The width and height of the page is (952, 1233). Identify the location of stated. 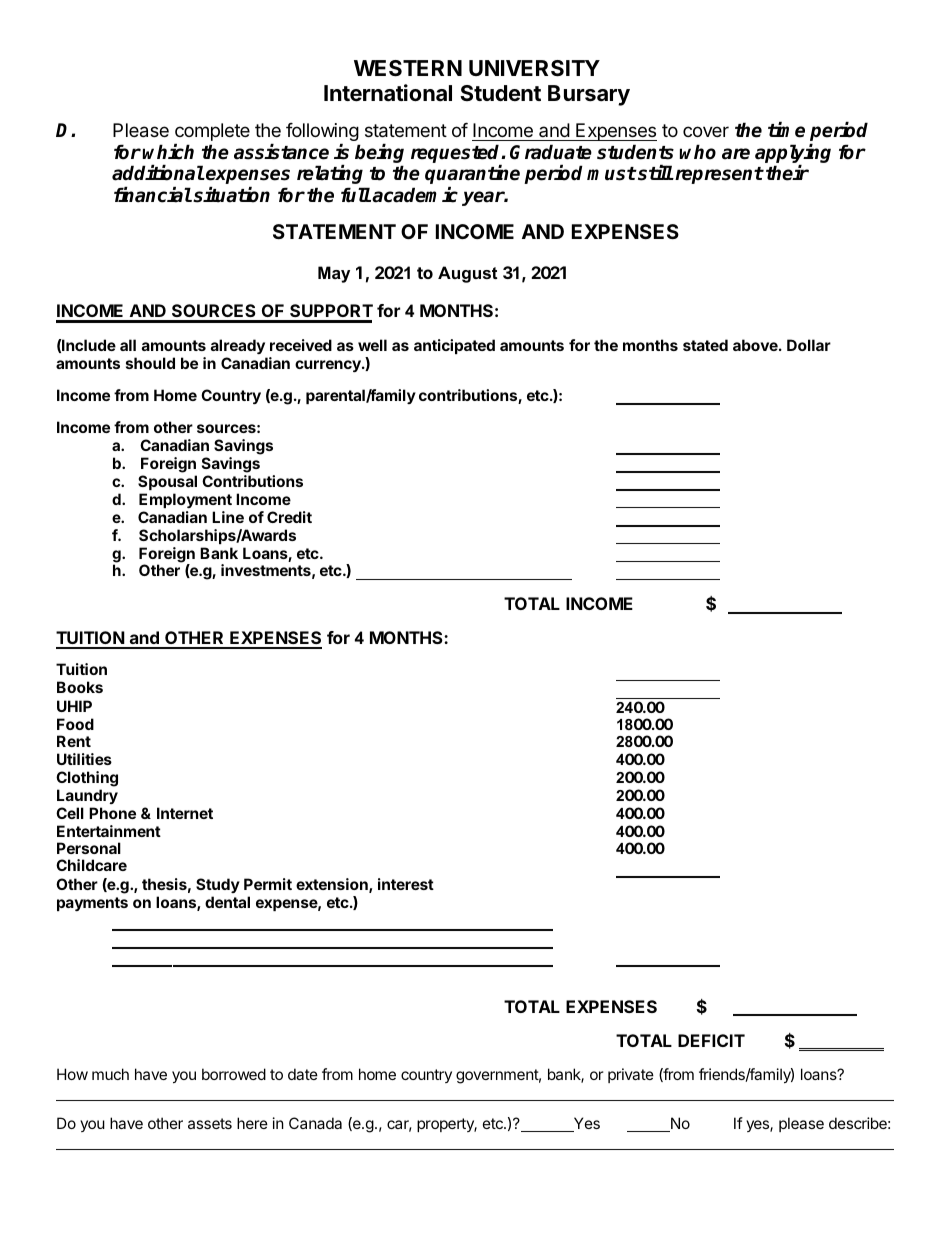
(705, 345).
